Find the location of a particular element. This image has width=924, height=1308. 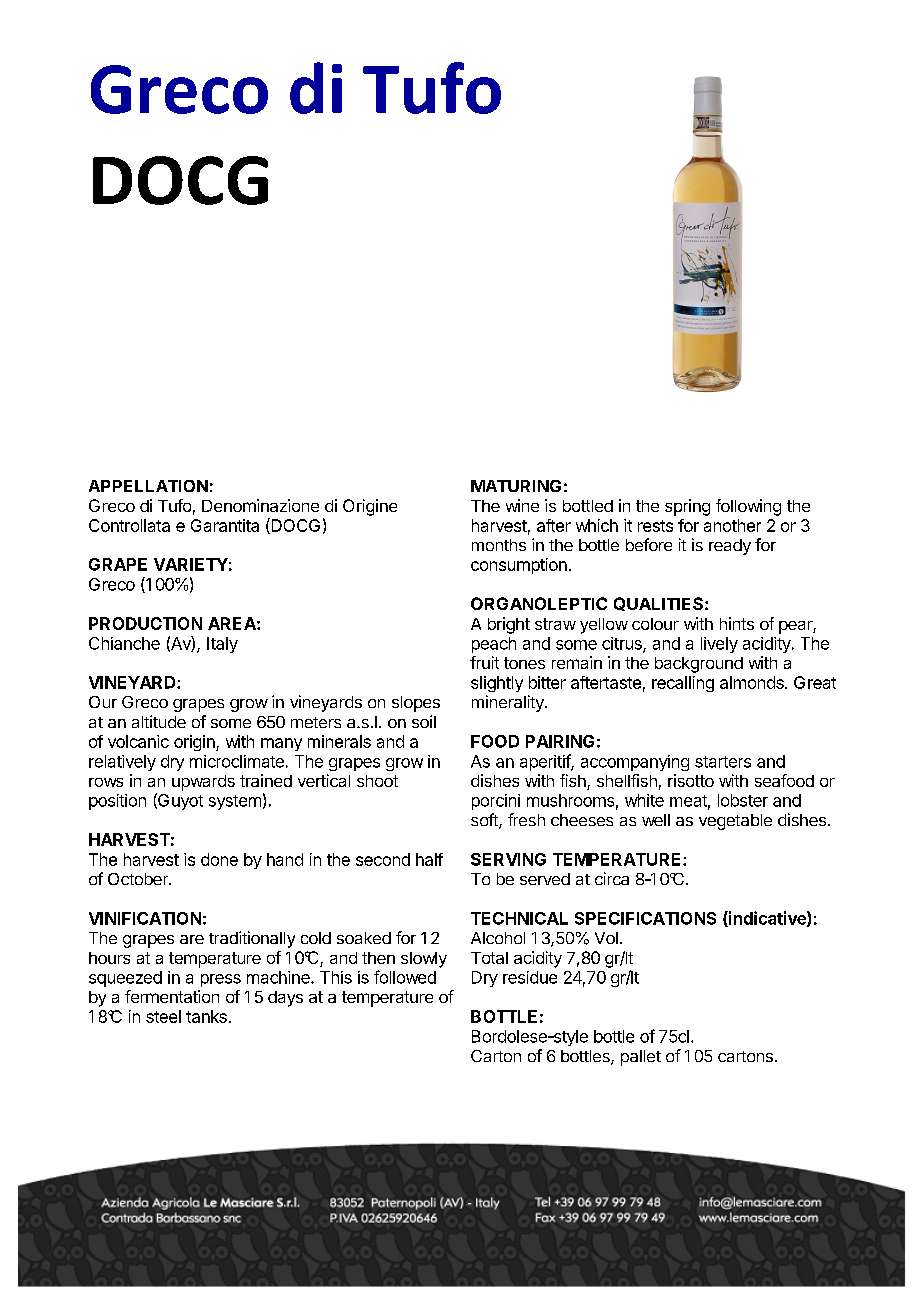

APPELLATION is located at coordinates (148, 486).
